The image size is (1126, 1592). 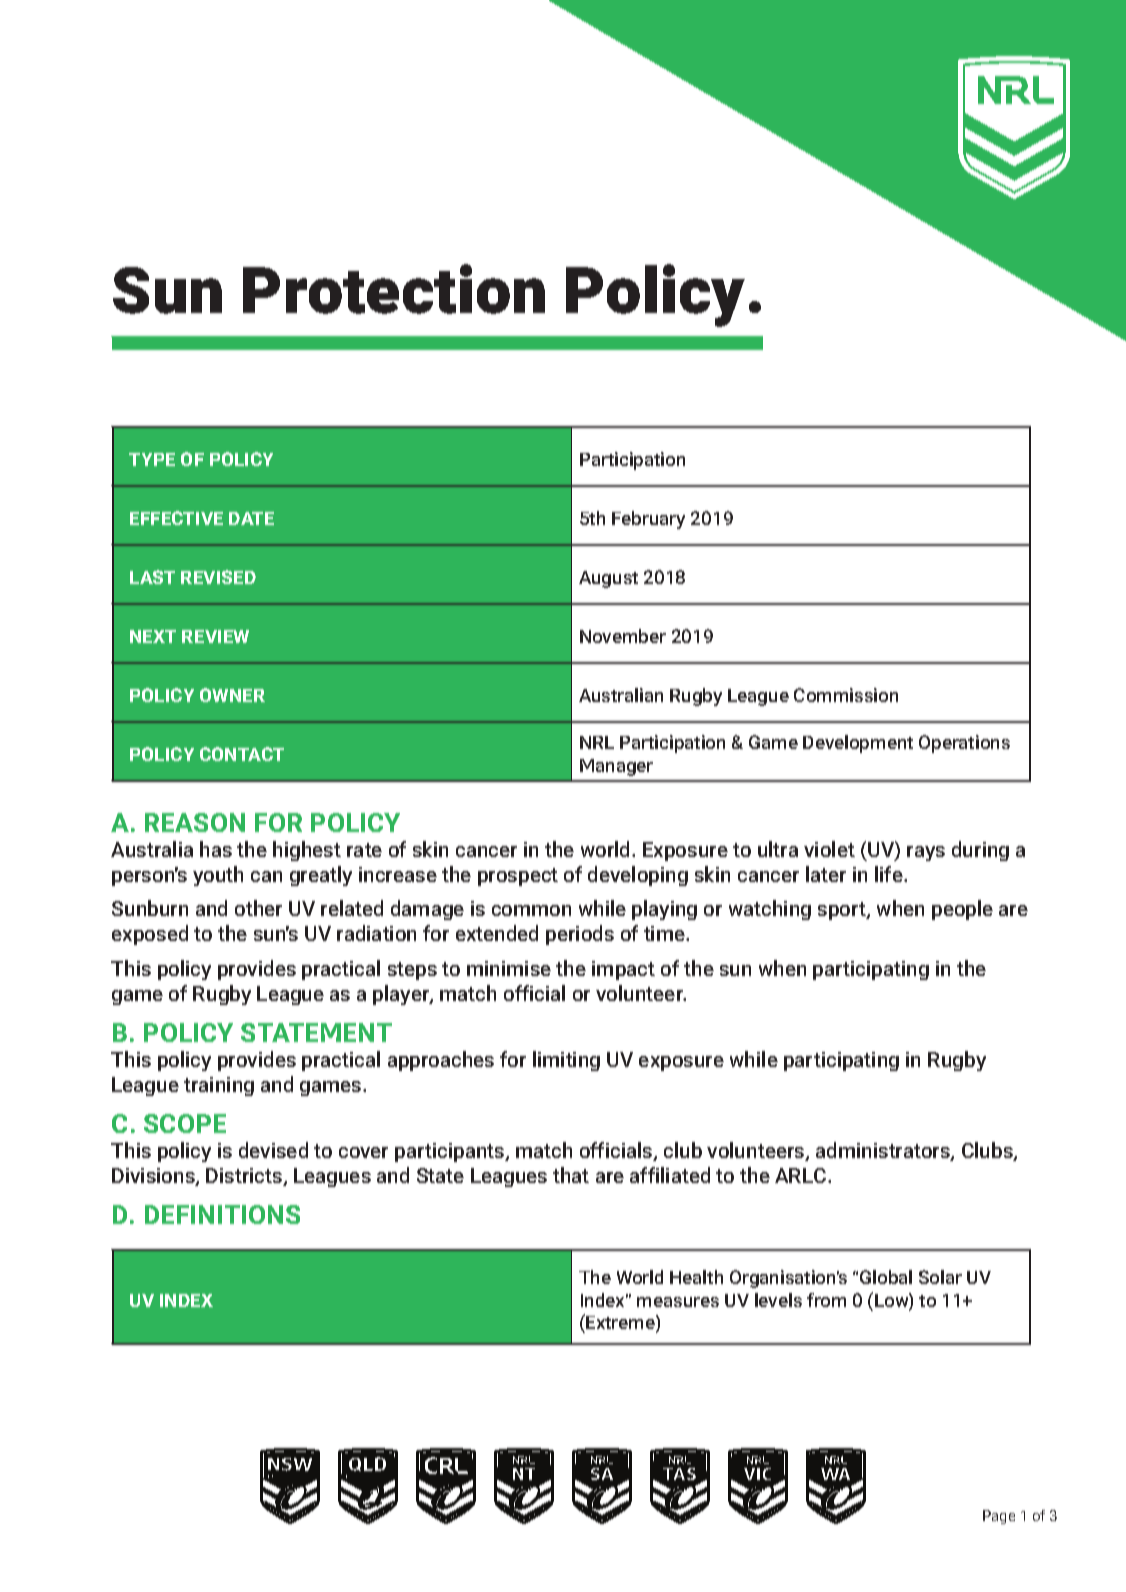 I want to click on common, so click(x=531, y=910).
